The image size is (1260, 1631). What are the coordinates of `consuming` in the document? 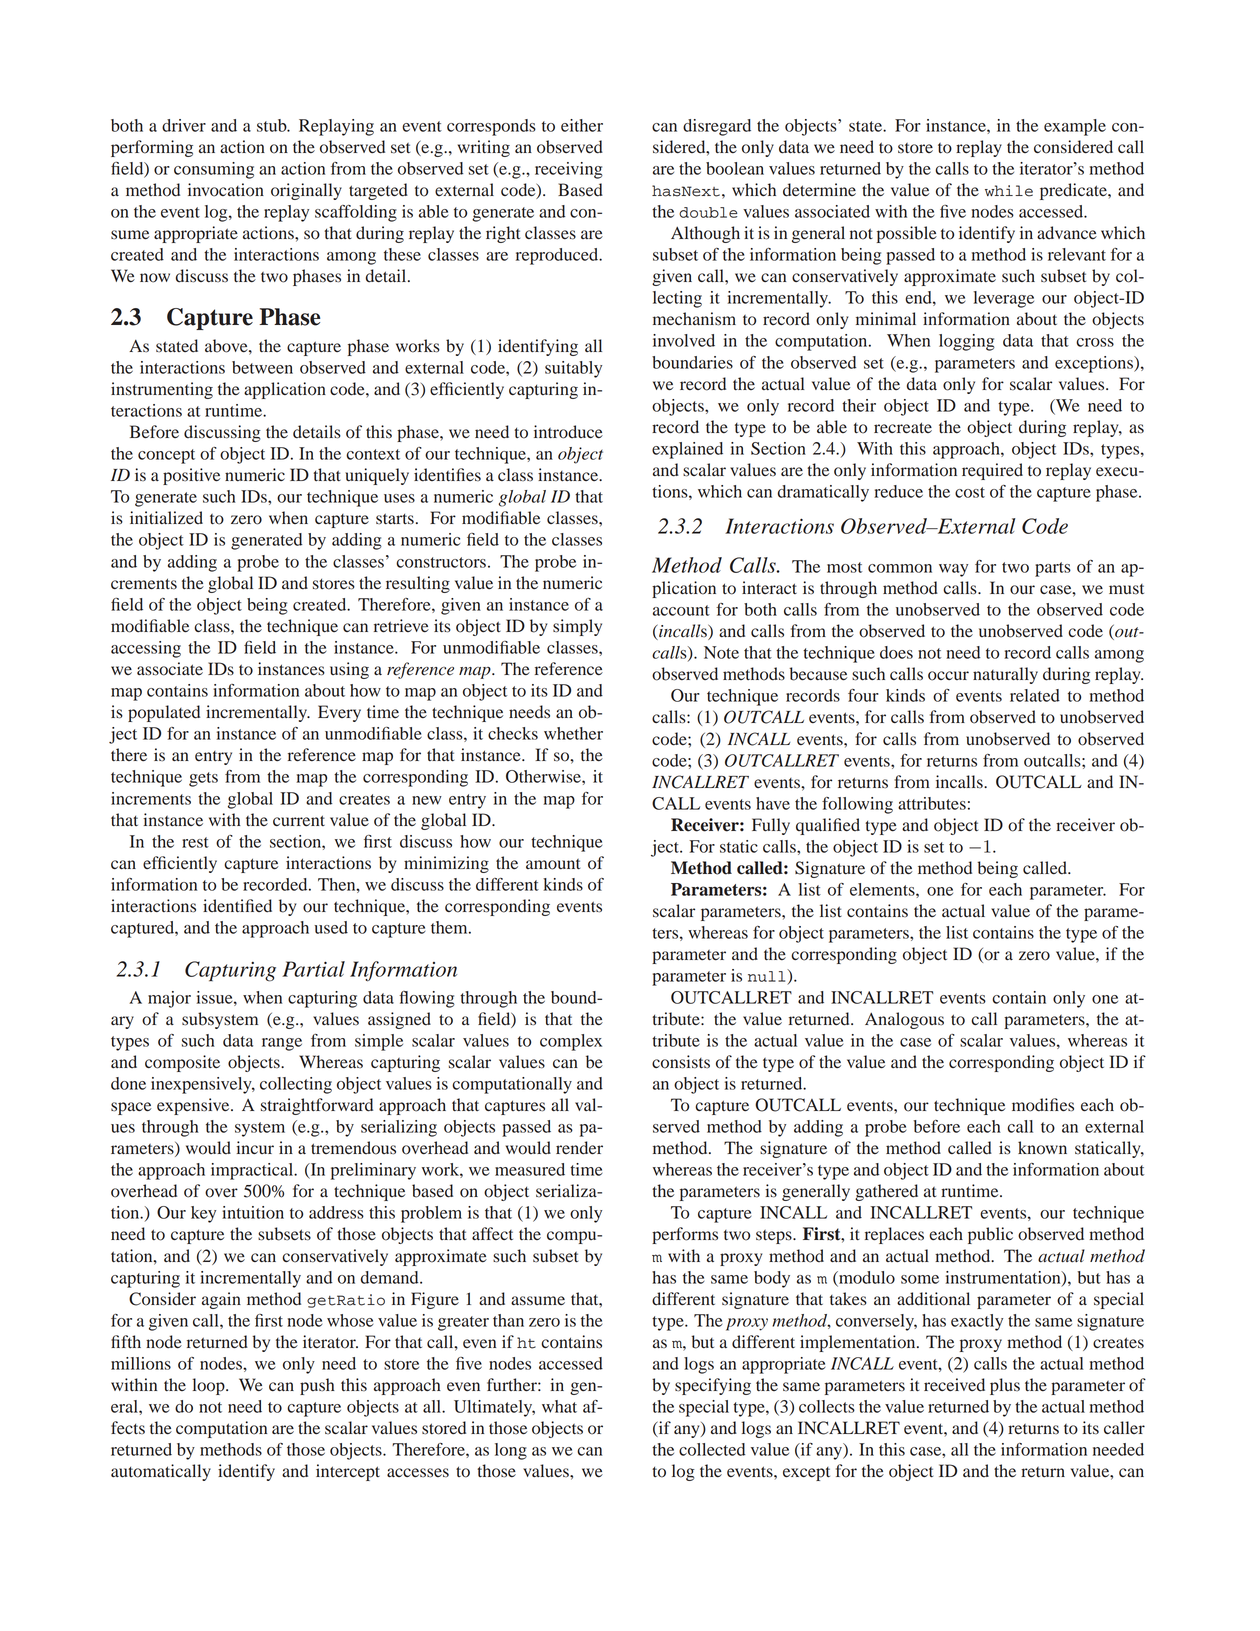 It's located at (214, 170).
